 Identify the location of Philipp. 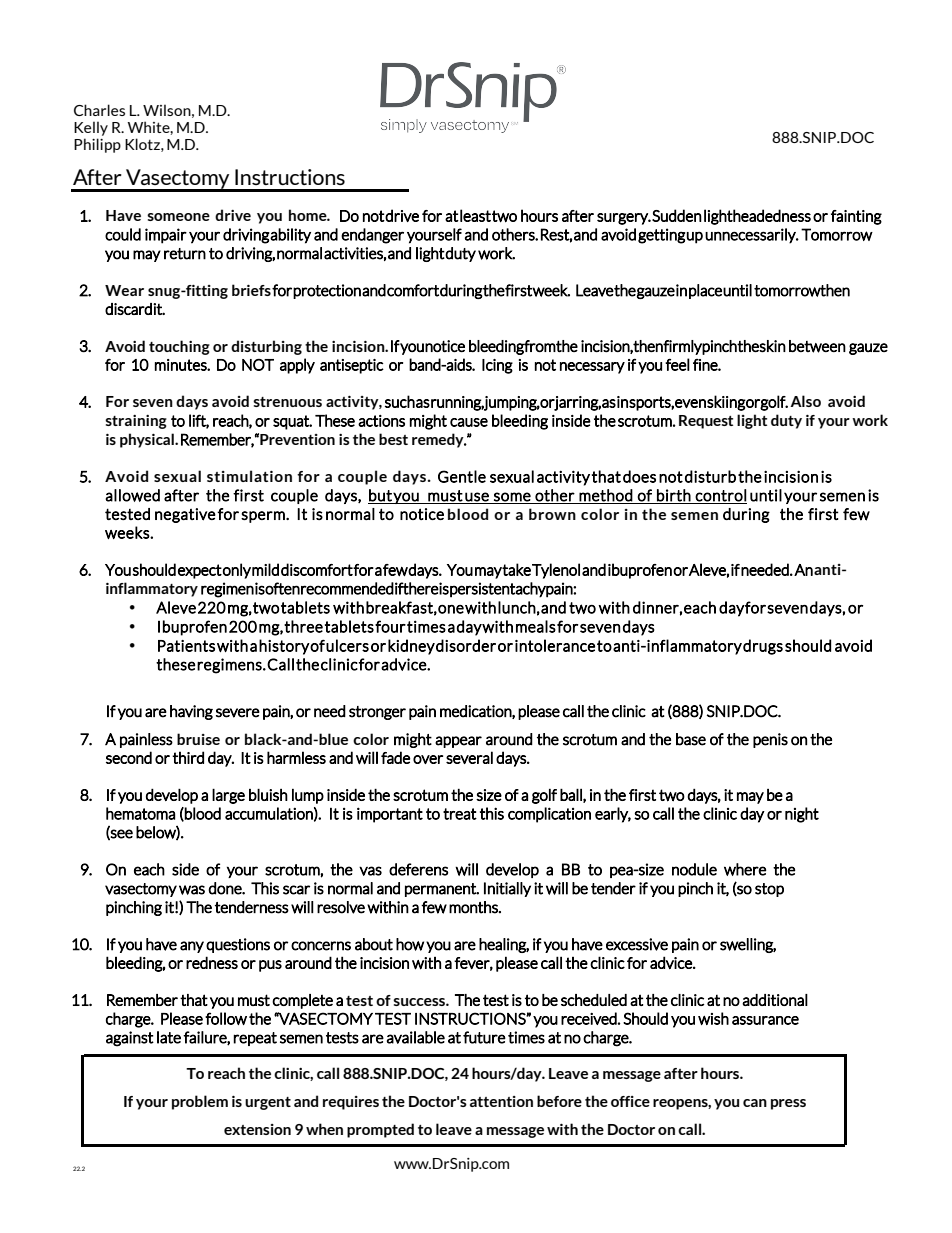
(97, 145).
